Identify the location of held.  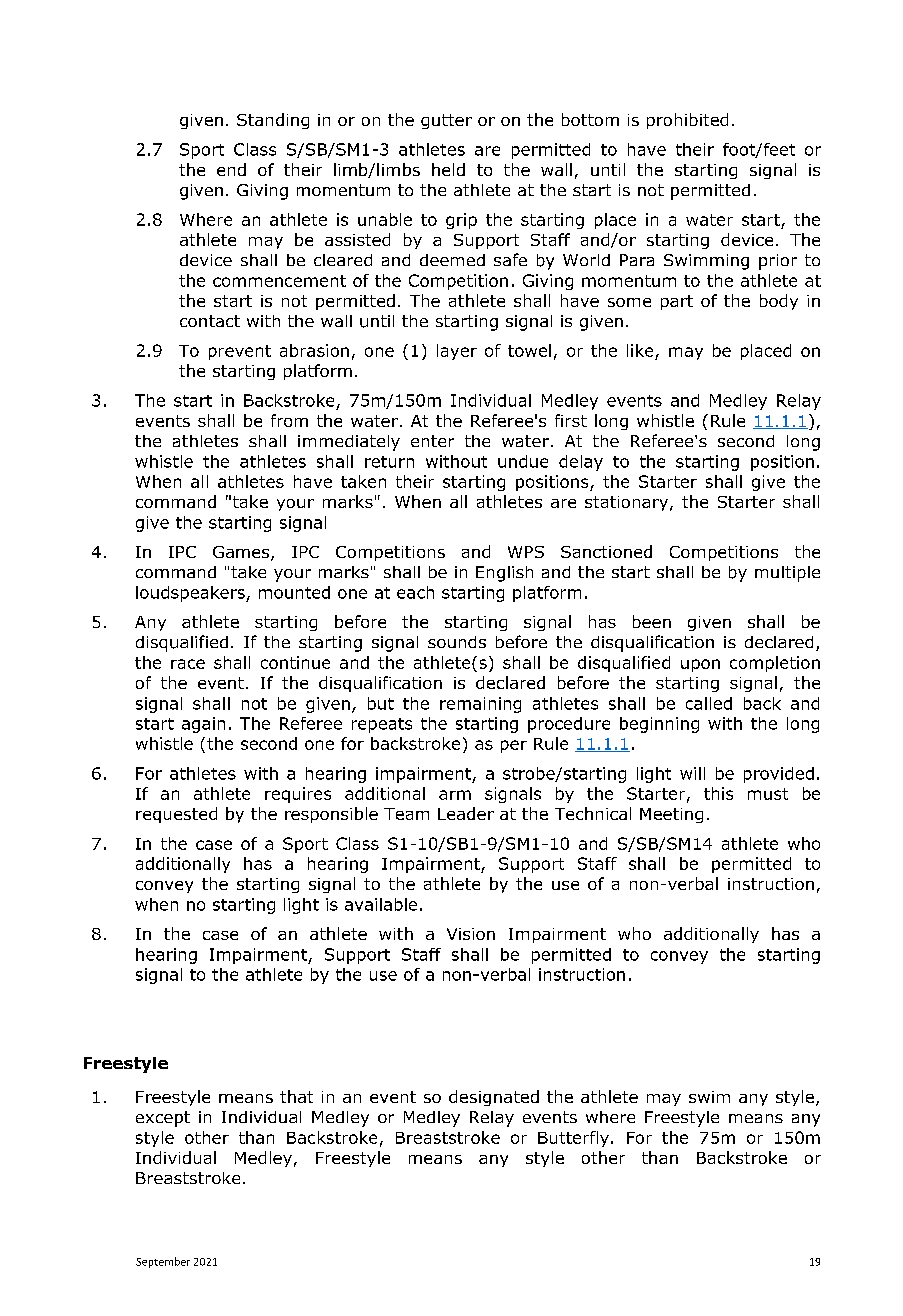
(448, 169).
